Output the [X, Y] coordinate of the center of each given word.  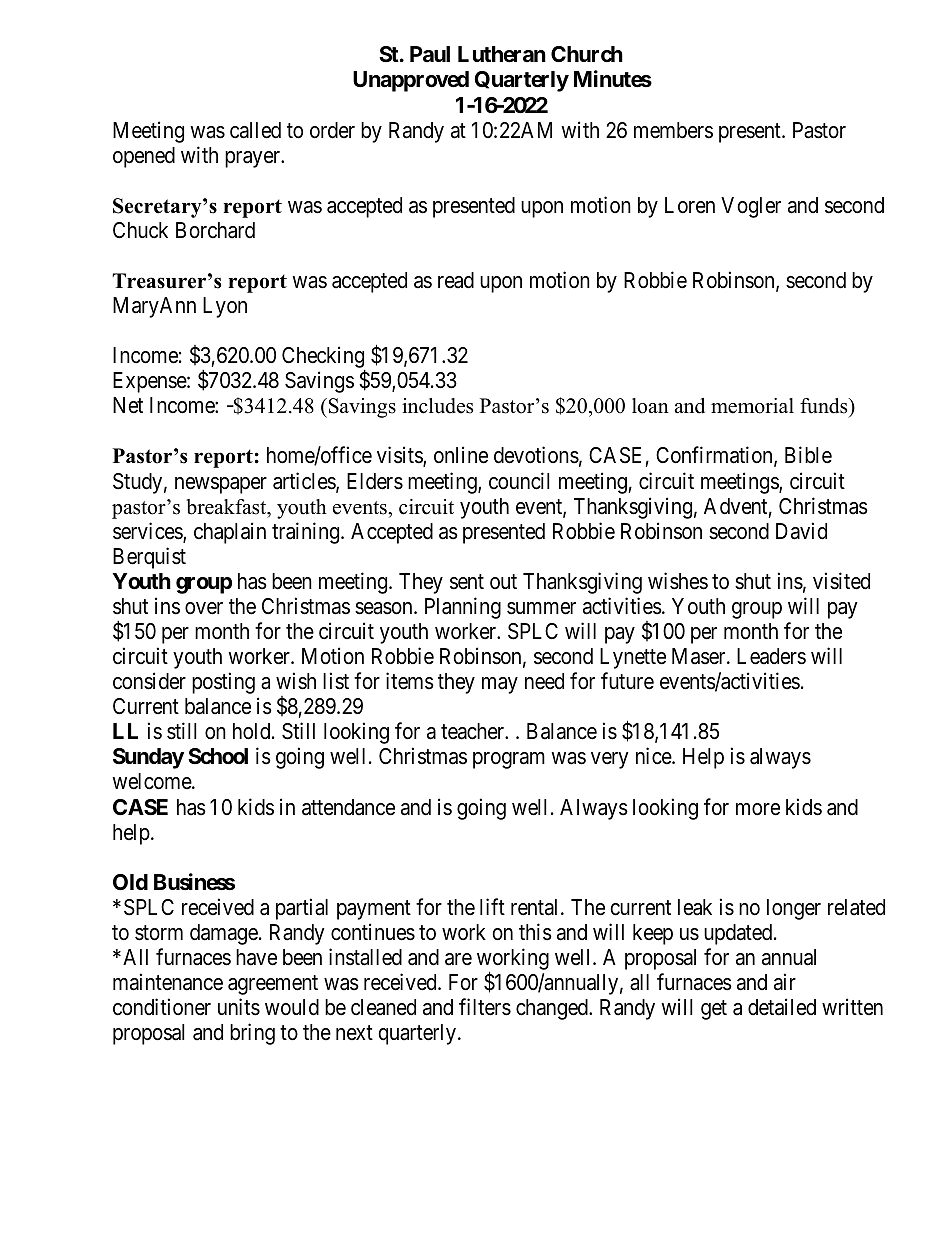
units [239, 1007]
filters [485, 1007]
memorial [752, 406]
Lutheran [502, 54]
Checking [324, 358]
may [500, 685]
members [673, 130]
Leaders [771, 656]
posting [223, 683]
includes [437, 406]
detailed [782, 1007]
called [255, 130]
